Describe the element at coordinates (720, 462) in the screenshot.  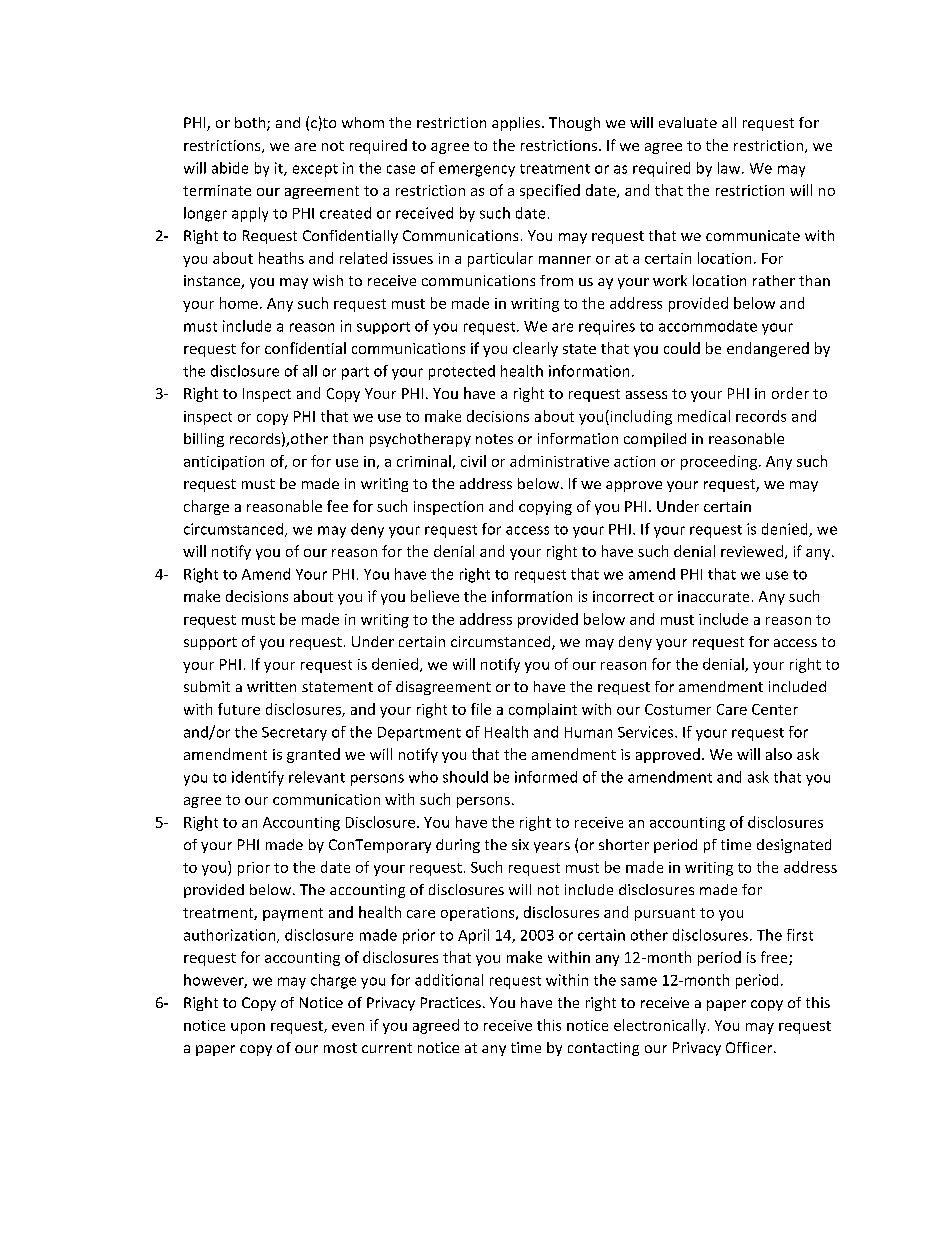
I see `proceeding` at that location.
